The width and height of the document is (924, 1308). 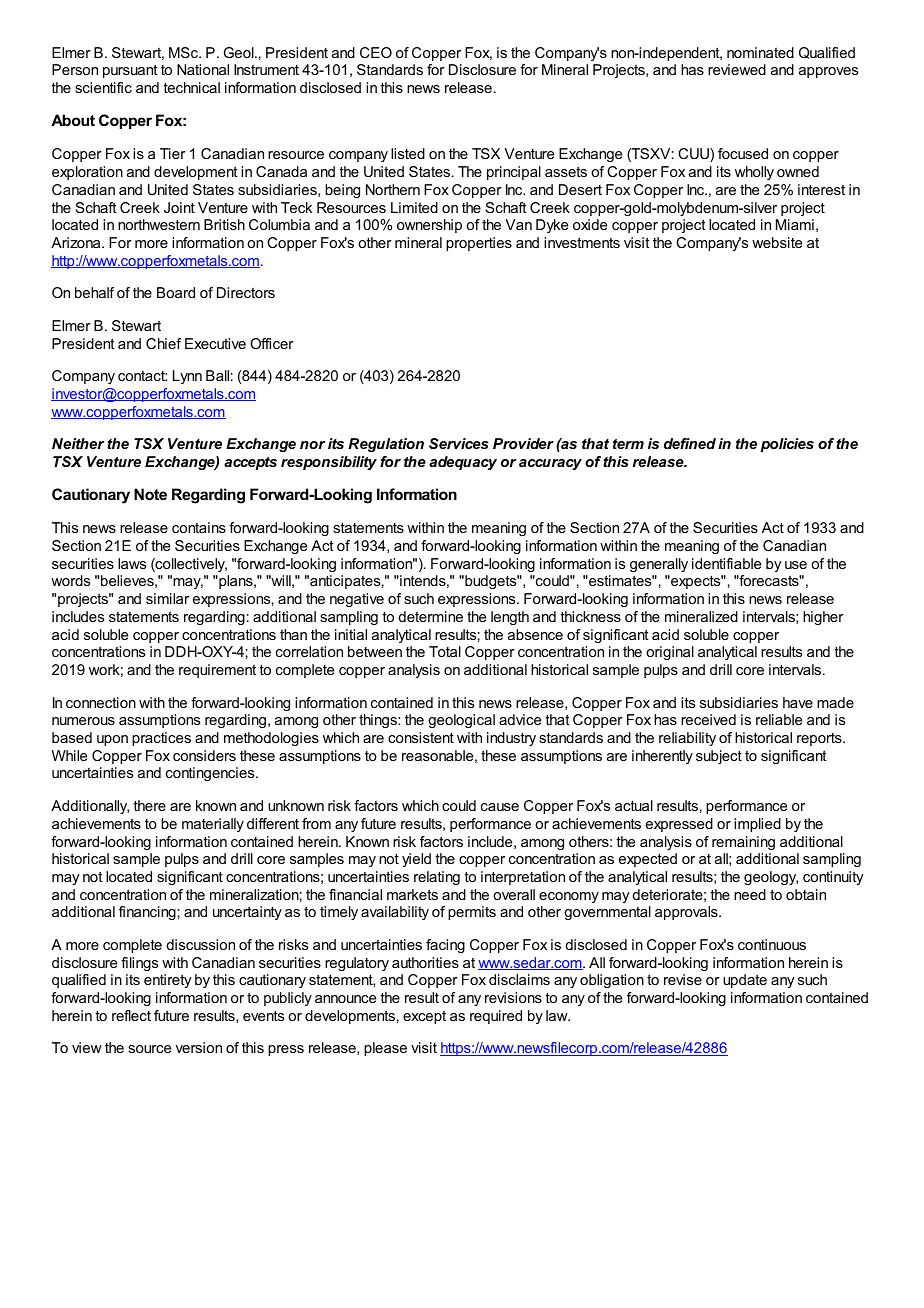 What do you see at coordinates (760, 52) in the document?
I see `nominated` at bounding box center [760, 52].
